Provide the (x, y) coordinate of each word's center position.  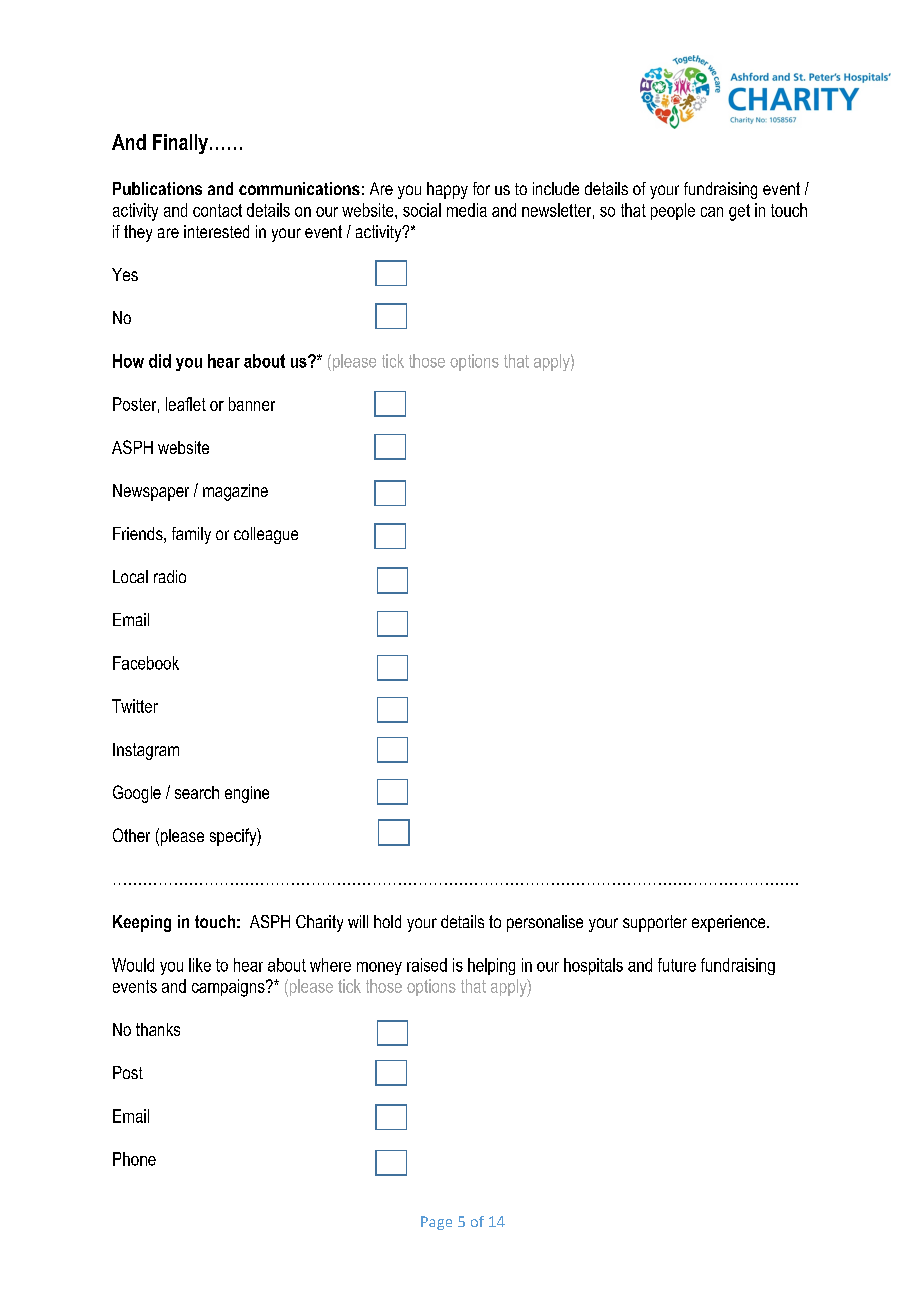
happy (447, 190)
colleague (266, 535)
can (712, 212)
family (191, 535)
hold (387, 921)
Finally (180, 144)
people (673, 211)
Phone (134, 1159)
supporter (655, 923)
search (197, 792)
